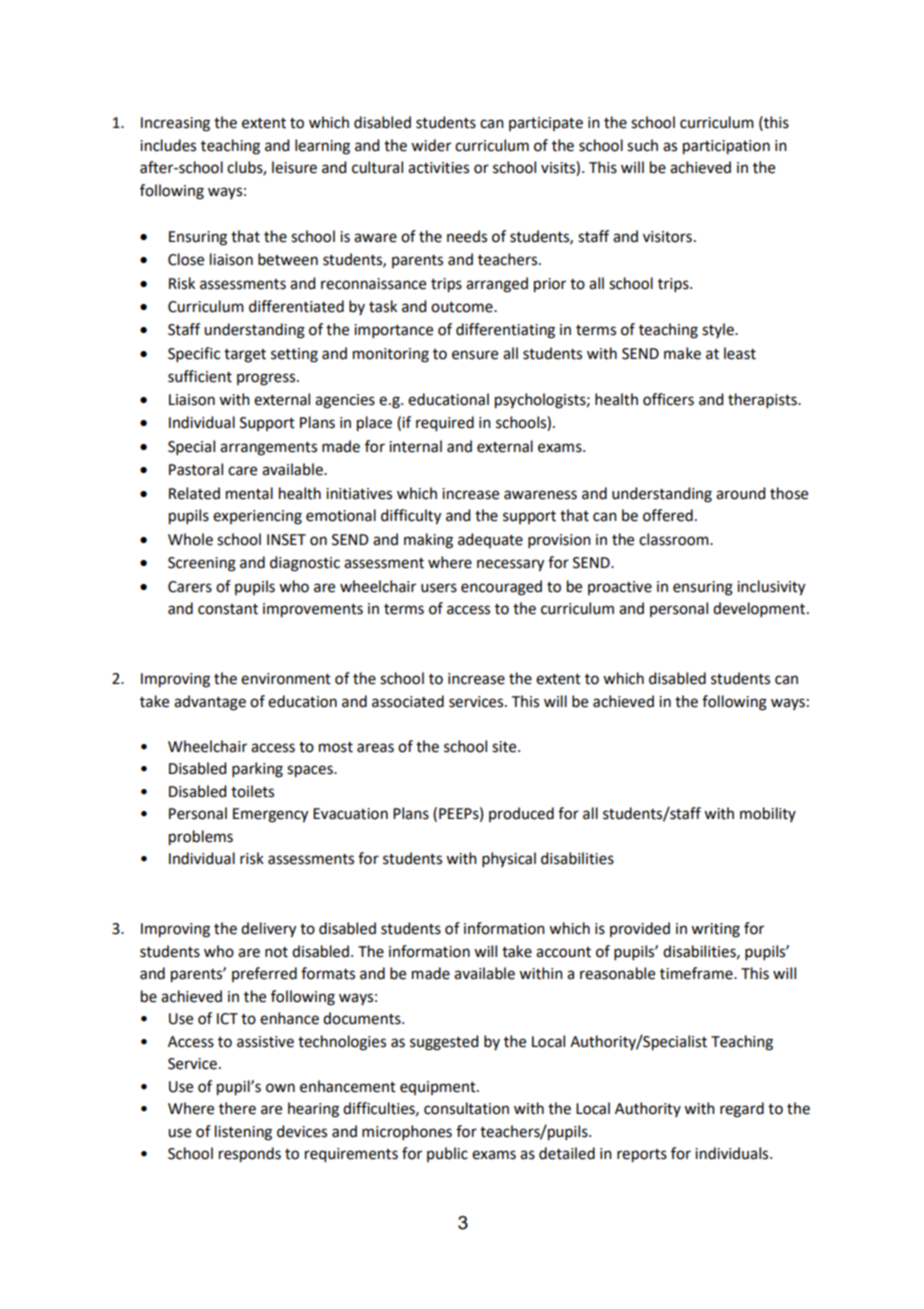  Describe the element at coordinates (228, 609) in the screenshot. I see `constant` at that location.
